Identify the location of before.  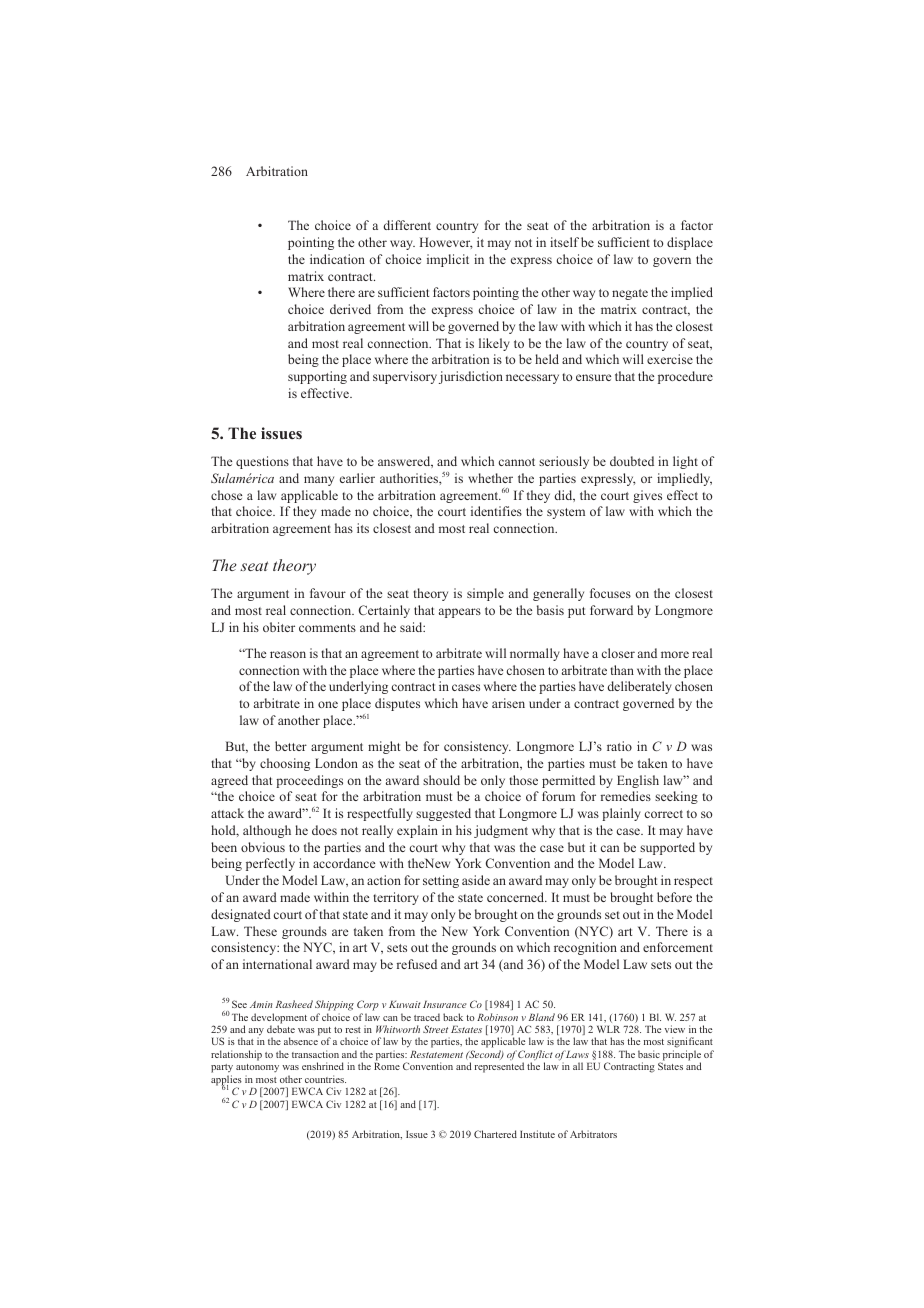
(674, 897).
